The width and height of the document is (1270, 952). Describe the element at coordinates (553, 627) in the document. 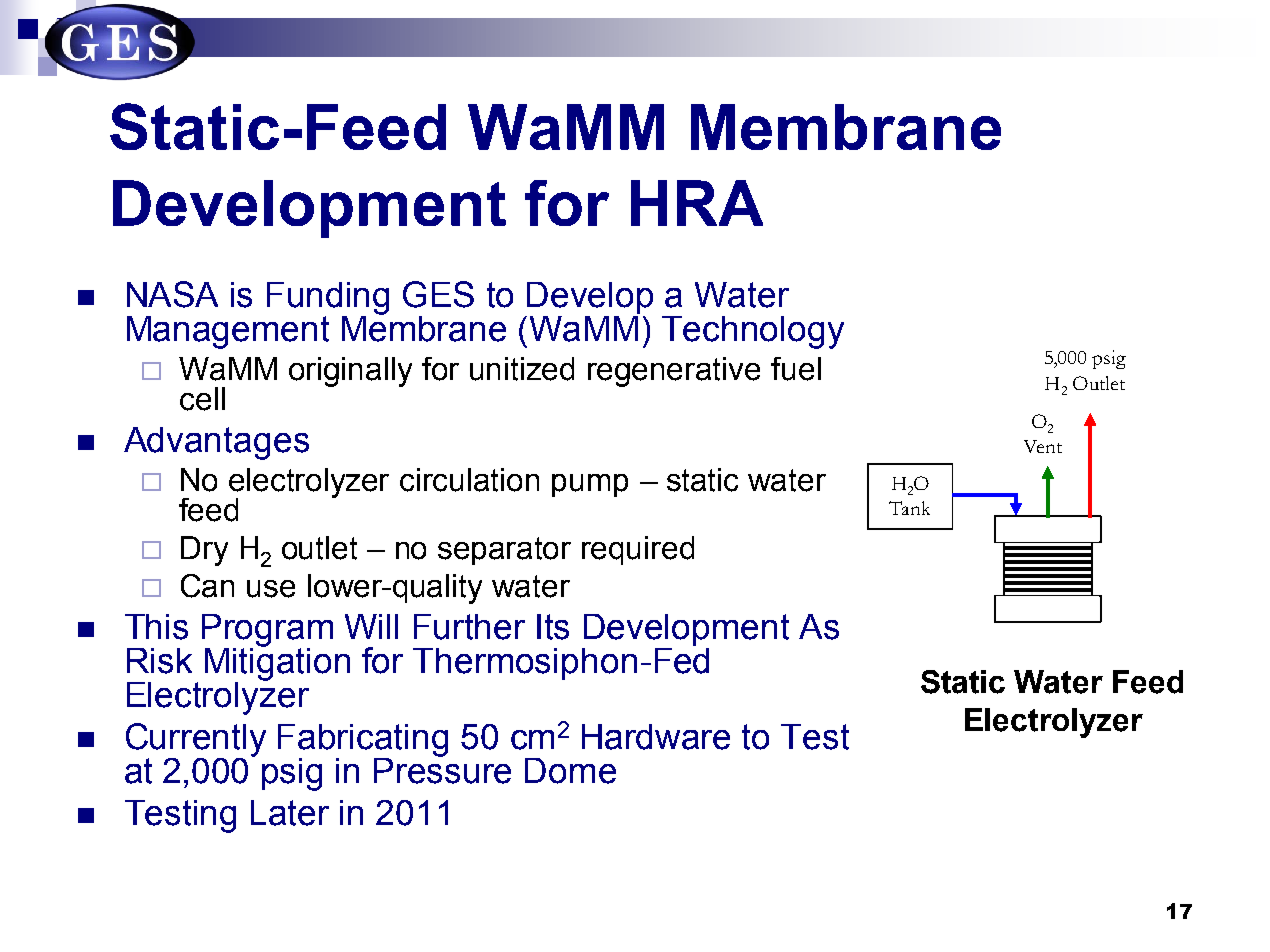

I see `Its` at that location.
